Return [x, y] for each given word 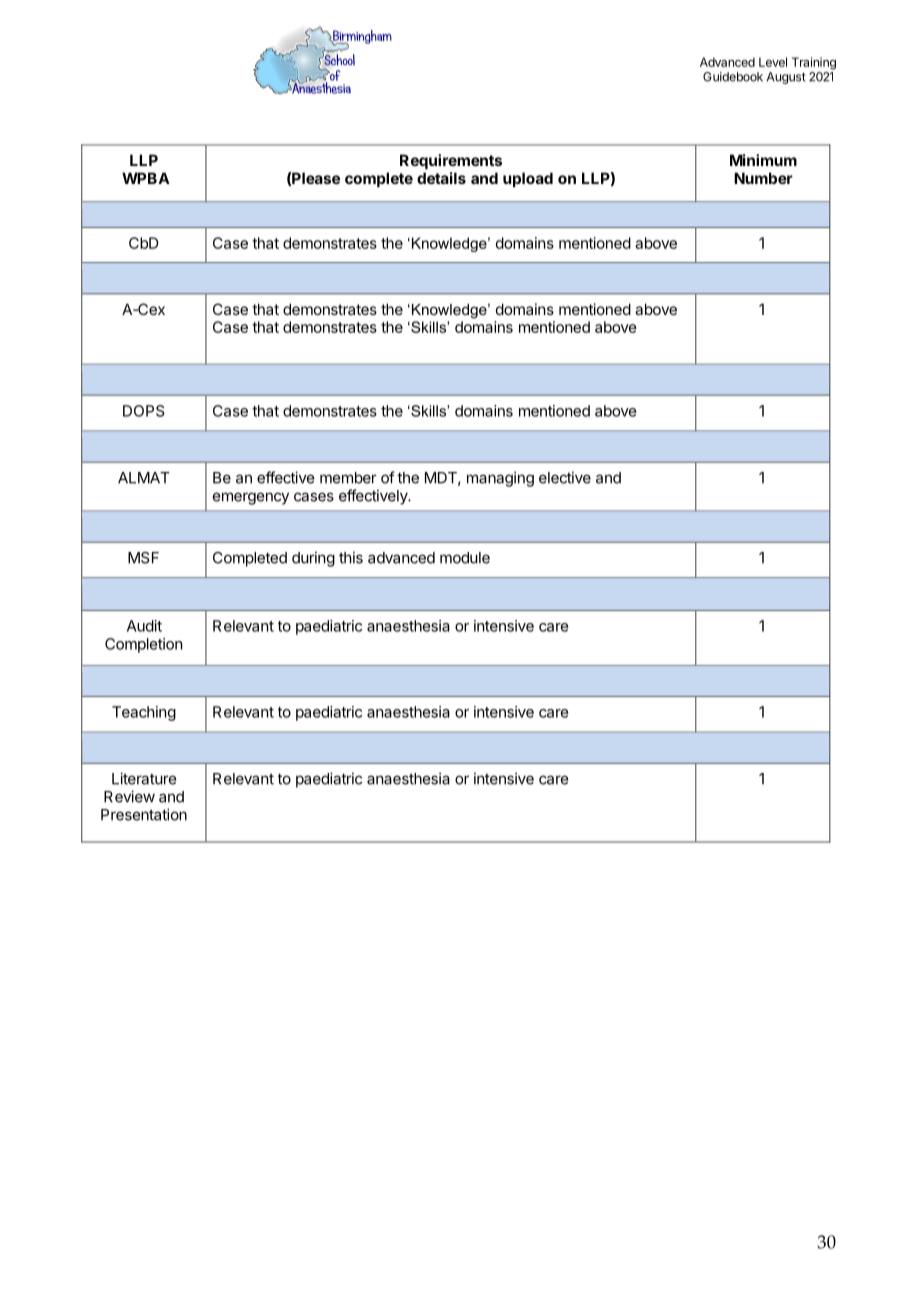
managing [500, 479]
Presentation [144, 814]
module [465, 558]
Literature [144, 778]
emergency [251, 498]
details [441, 178]
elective [565, 477]
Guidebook [733, 77]
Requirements [451, 161]
